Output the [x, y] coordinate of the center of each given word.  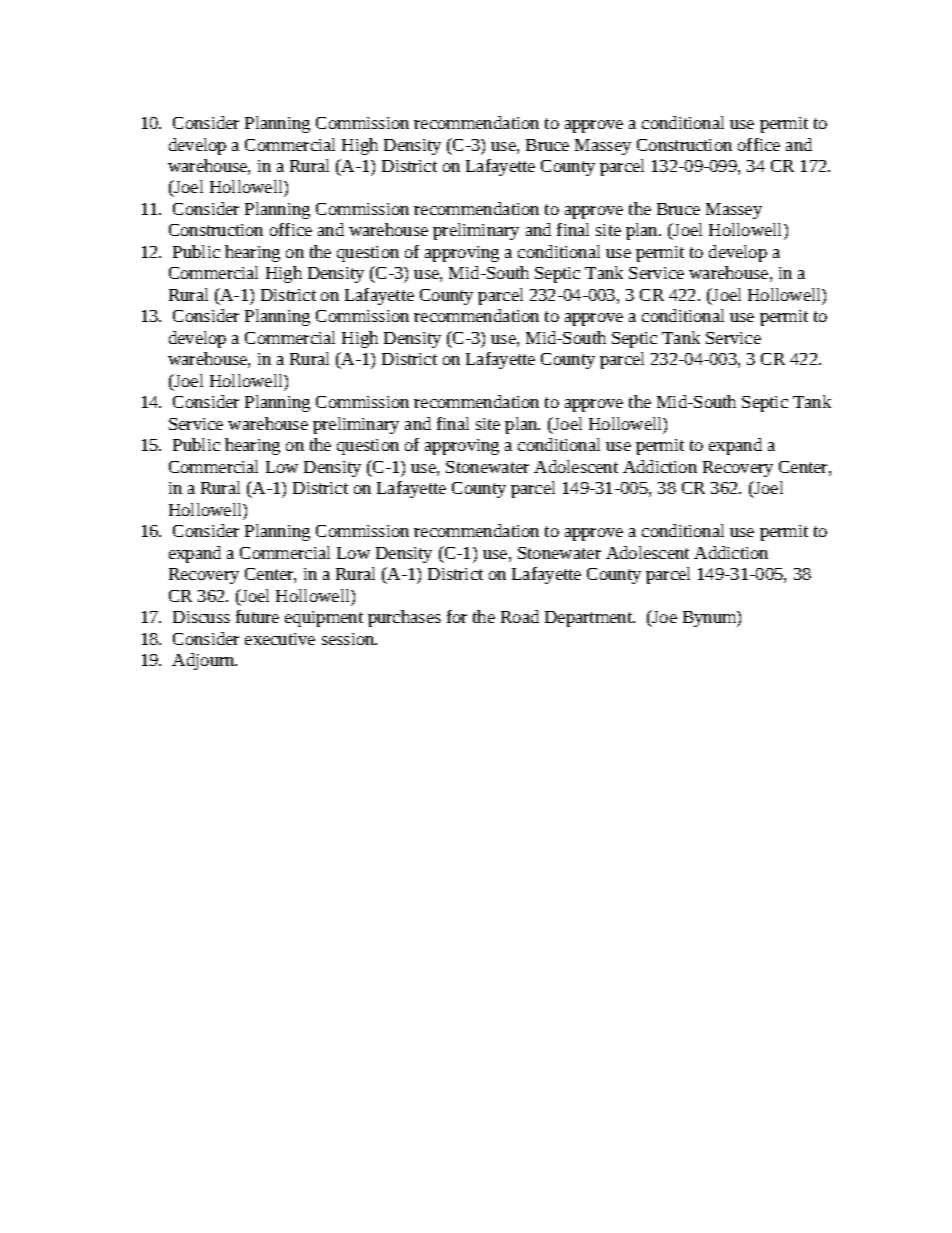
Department [590, 619]
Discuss [201, 617]
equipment [324, 619]
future [257, 616]
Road [520, 616]
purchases [404, 618]
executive [280, 639]
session [349, 639]
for [457, 616]
